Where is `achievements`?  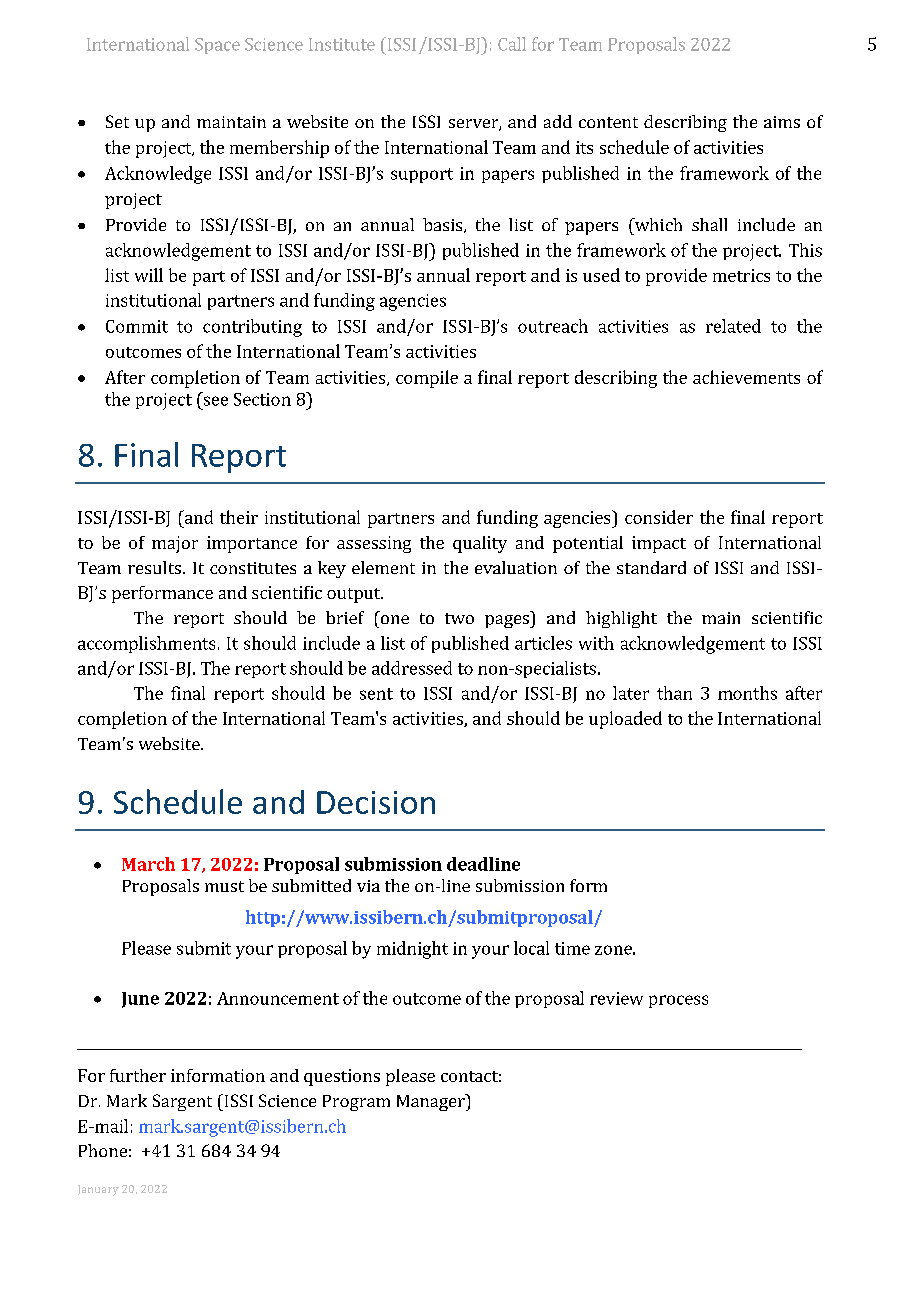 achievements is located at coordinates (746, 377).
